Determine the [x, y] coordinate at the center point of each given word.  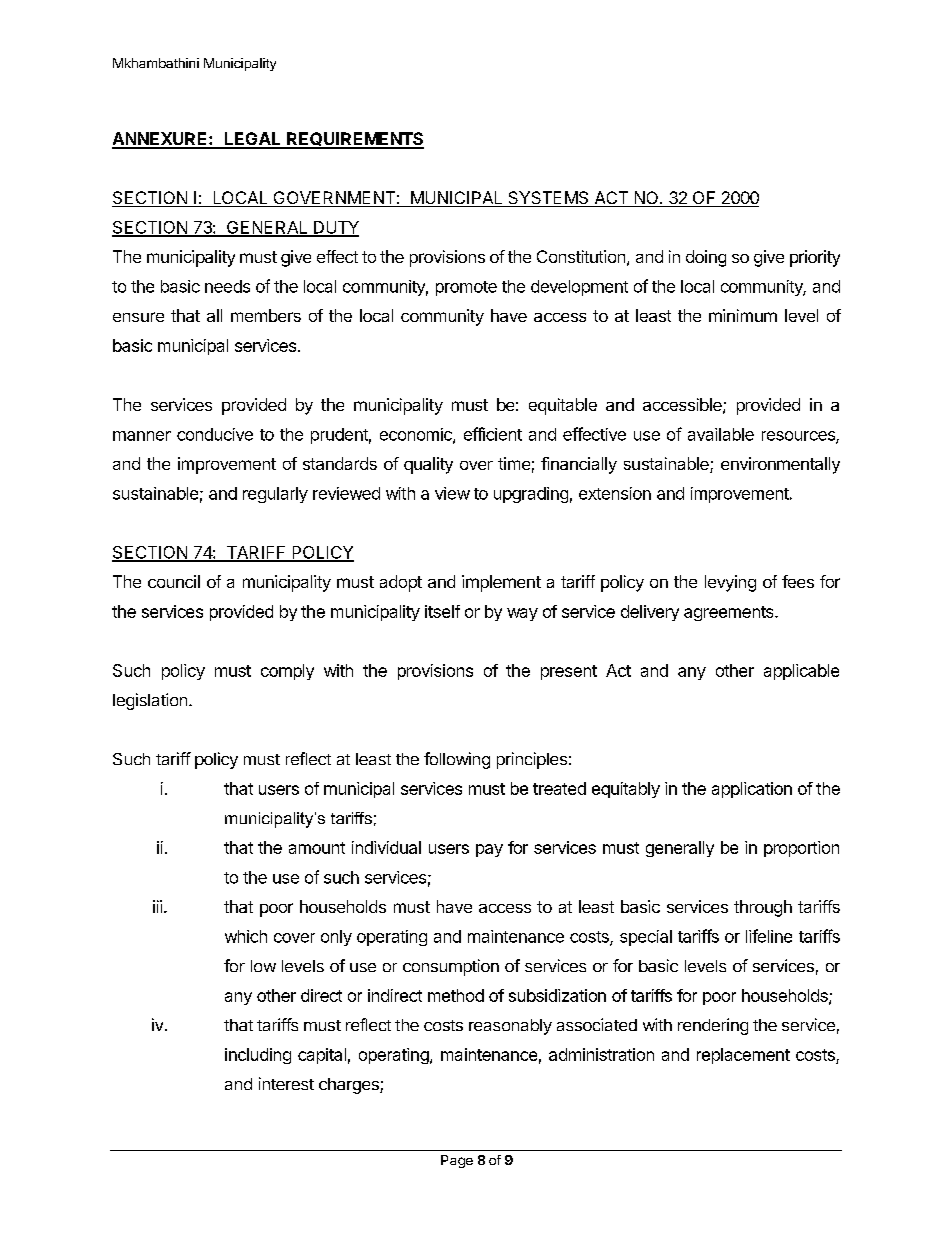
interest [286, 1083]
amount [317, 848]
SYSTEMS [548, 199]
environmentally [780, 465]
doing [706, 258]
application [752, 790]
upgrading [531, 495]
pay [489, 850]
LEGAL [252, 140]
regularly [275, 495]
